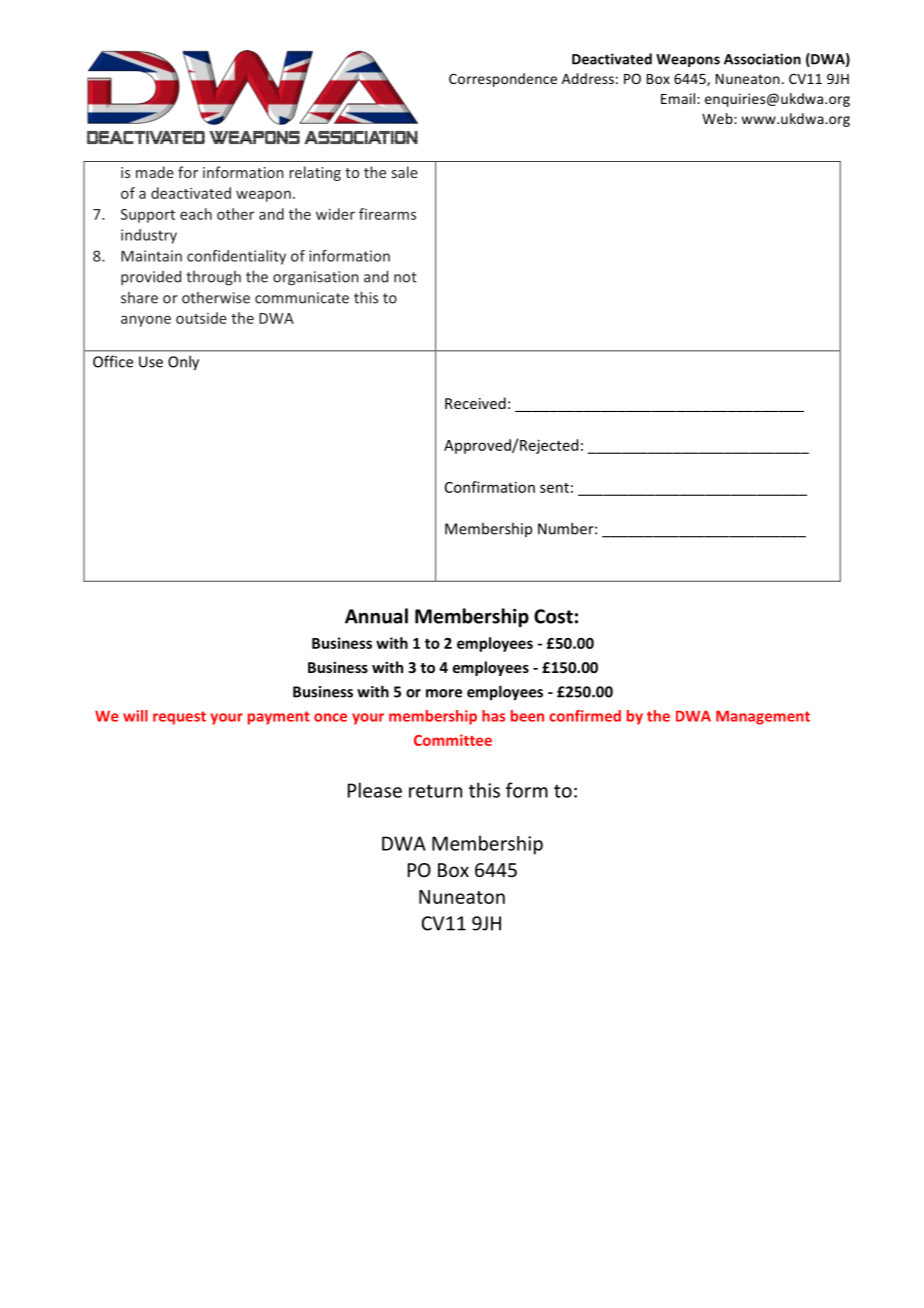  What do you see at coordinates (376, 616) in the document?
I see `Annual` at bounding box center [376, 616].
